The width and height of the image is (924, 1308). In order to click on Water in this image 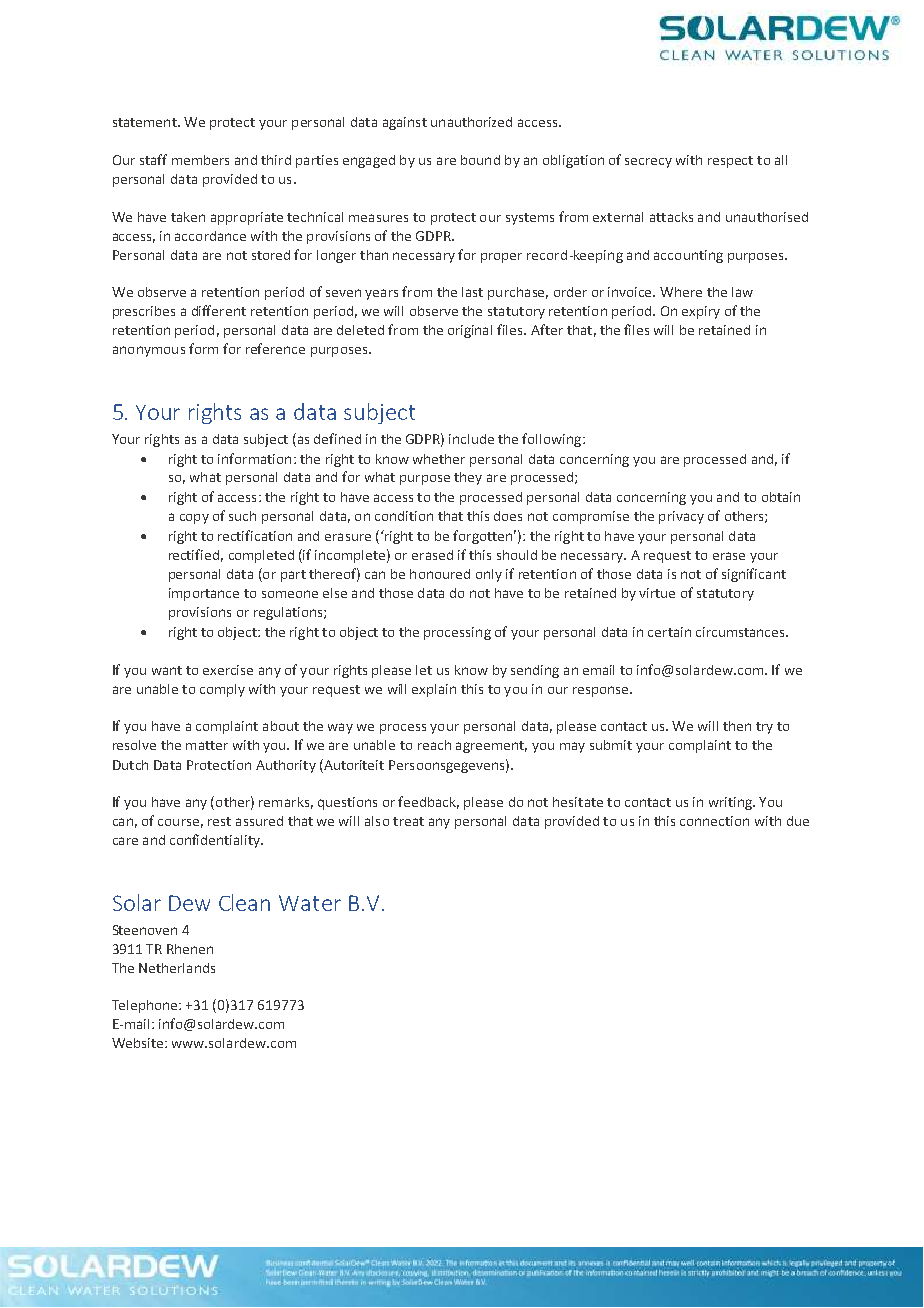, I will do `click(310, 903)`.
